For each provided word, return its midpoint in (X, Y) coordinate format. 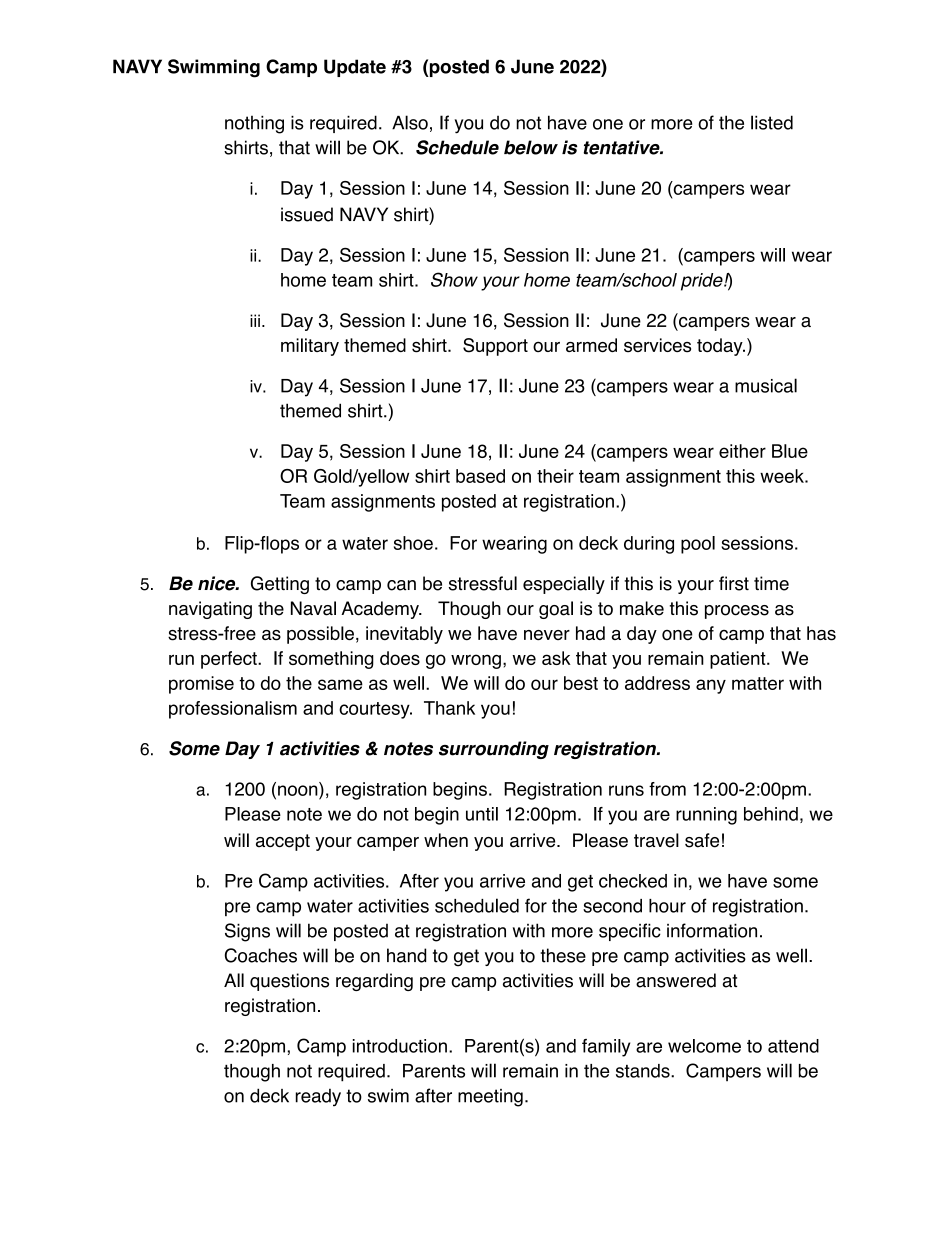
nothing (254, 124)
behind (771, 814)
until (482, 814)
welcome (704, 1046)
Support (495, 347)
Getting (280, 585)
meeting (490, 1098)
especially (564, 585)
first (734, 583)
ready (318, 1097)
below (531, 147)
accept (283, 842)
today (721, 347)
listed (772, 122)
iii (255, 320)
